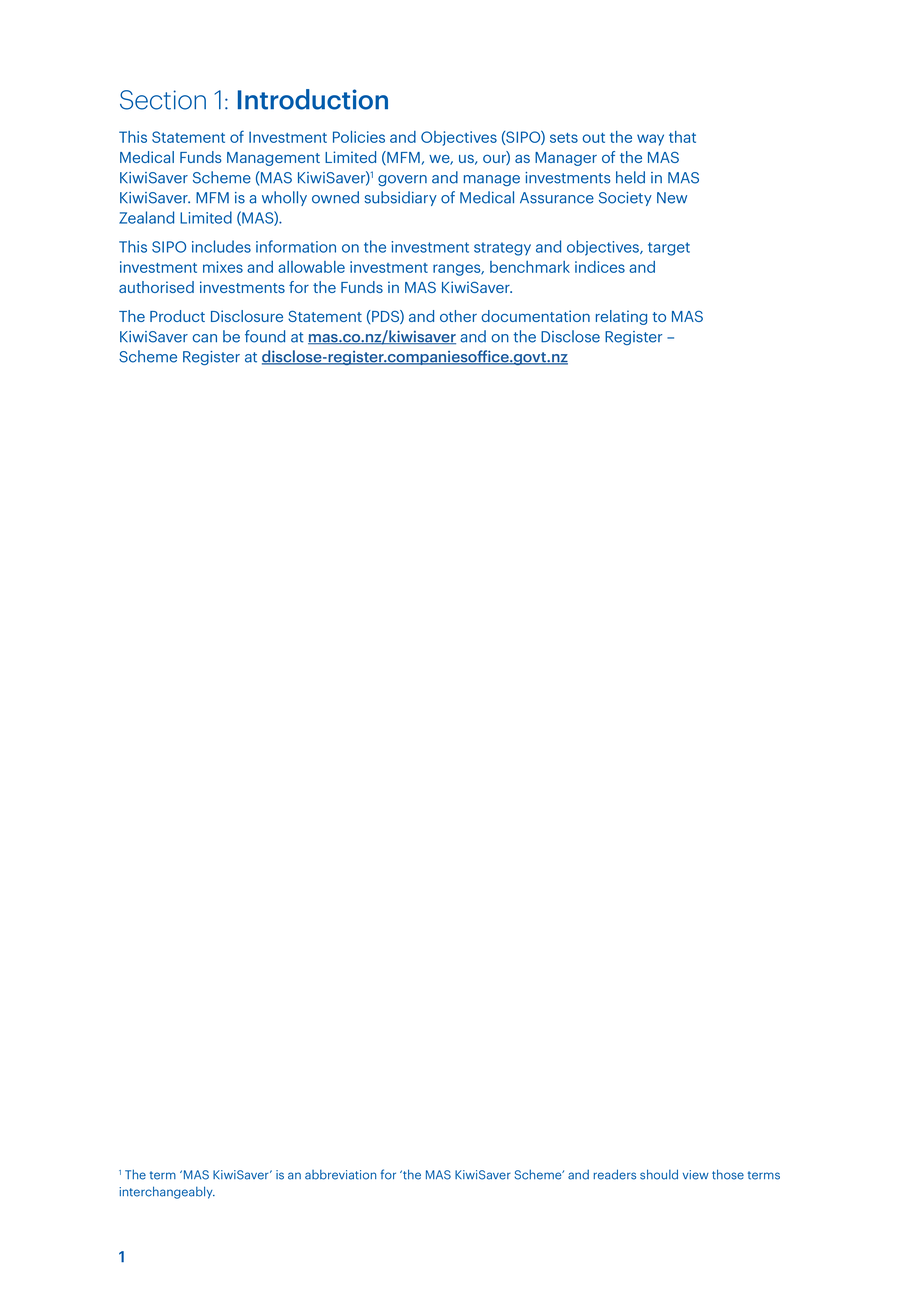 This screenshot has height=1308, width=924. What do you see at coordinates (340, 1175) in the screenshot?
I see `abbreviation` at bounding box center [340, 1175].
